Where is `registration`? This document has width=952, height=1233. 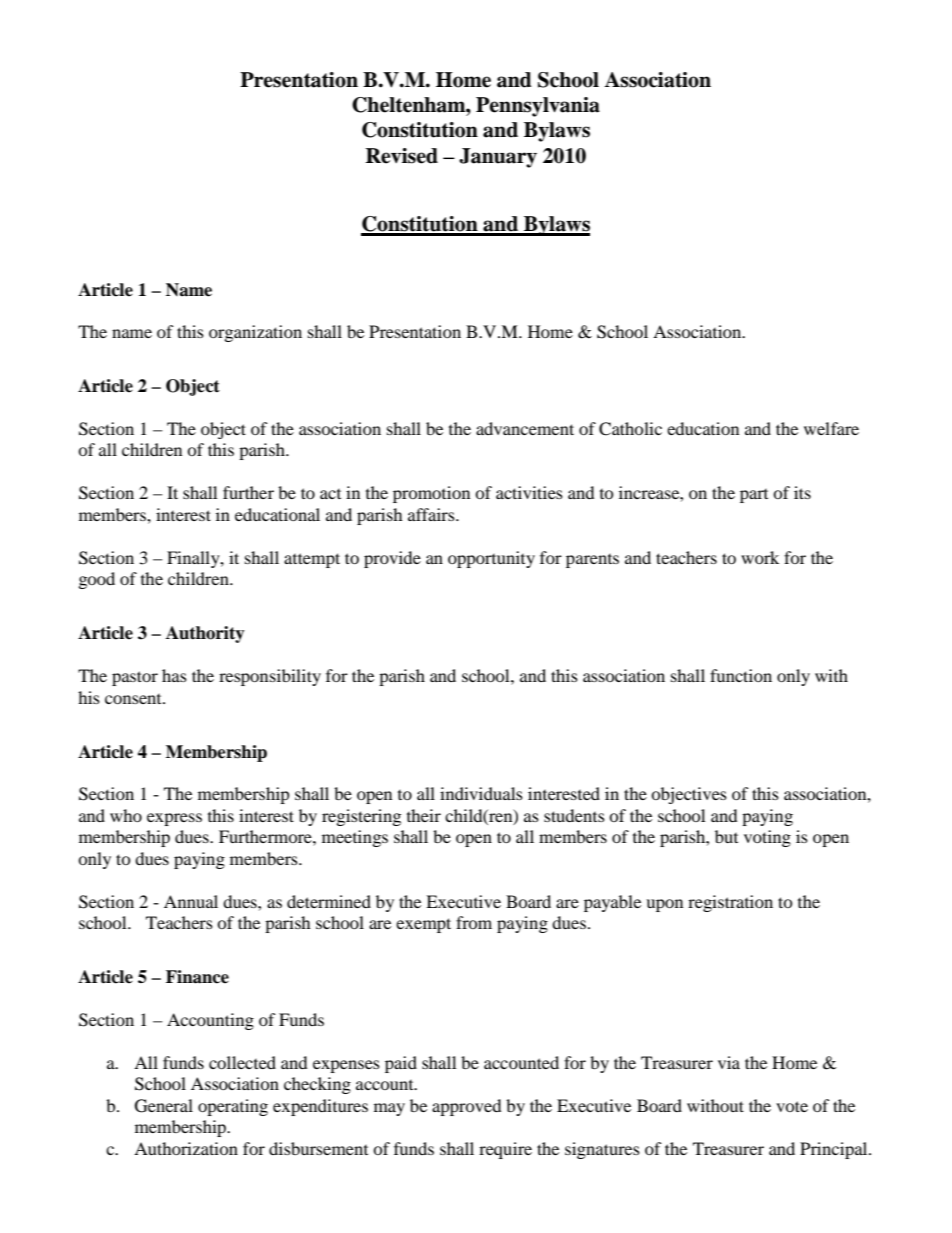
registration is located at coordinates (730, 903).
